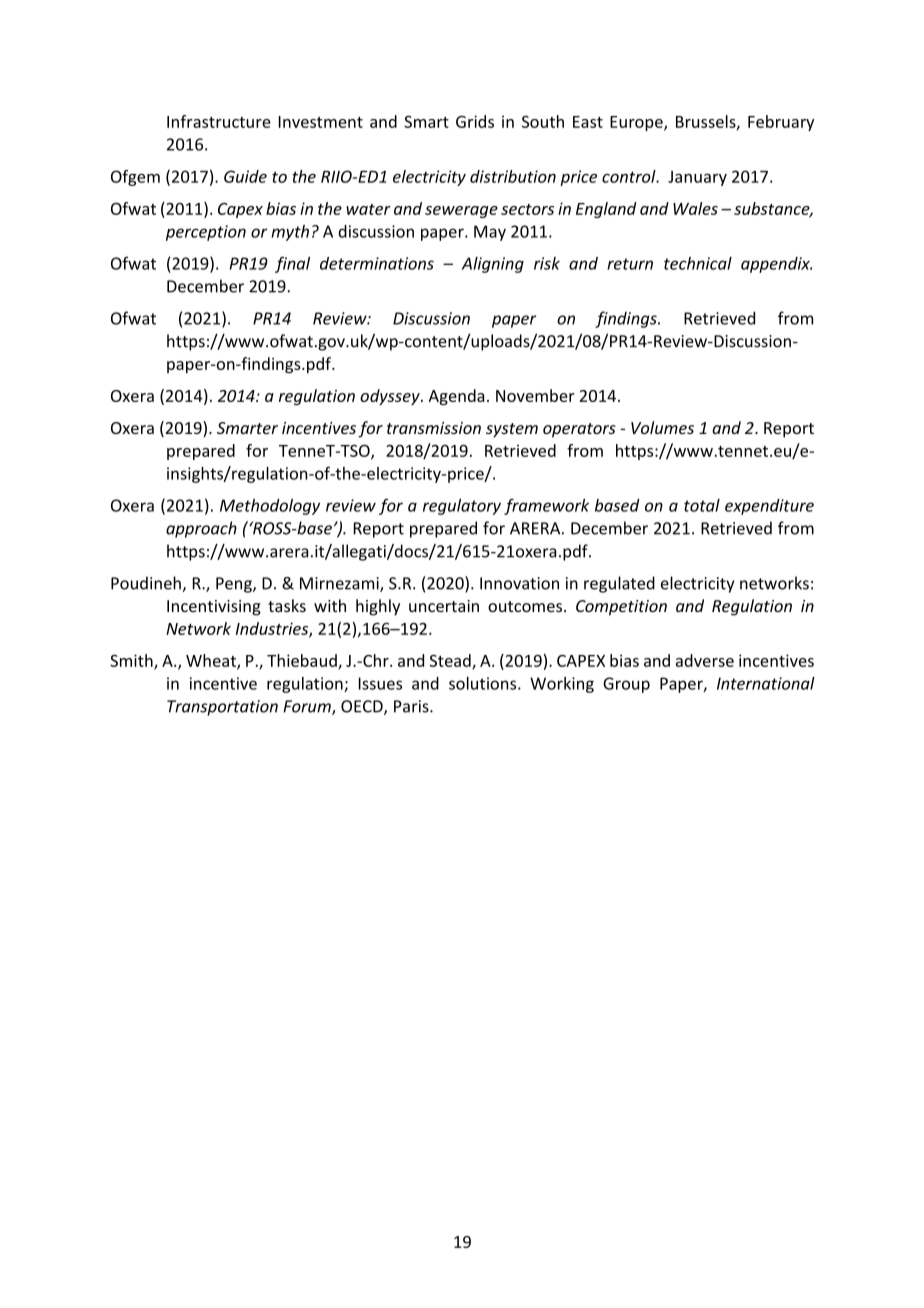 This screenshot has width=924, height=1308. Describe the element at coordinates (292, 264) in the screenshot. I see `final` at that location.
